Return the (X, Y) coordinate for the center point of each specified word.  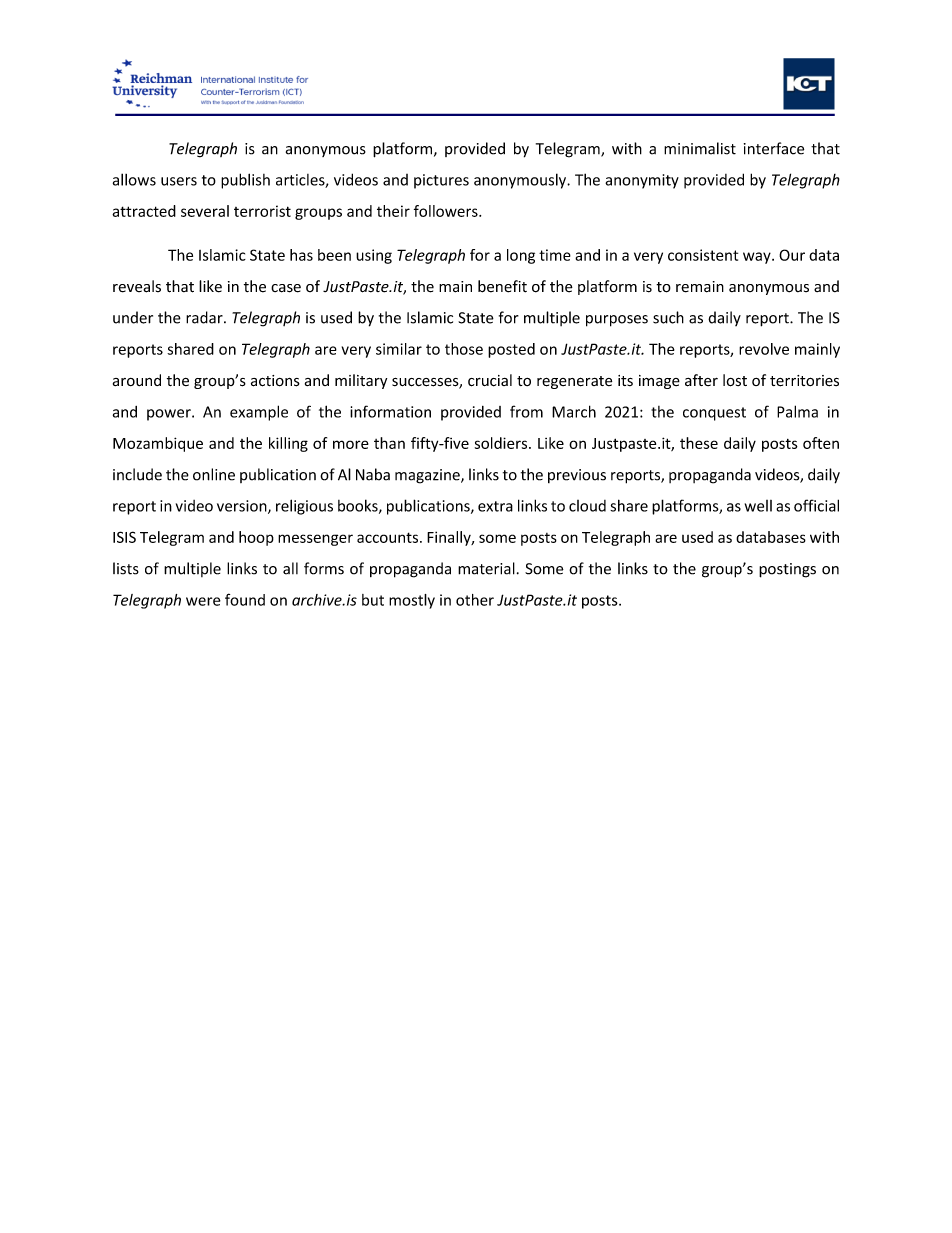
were (203, 601)
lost (735, 380)
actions (275, 381)
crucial (490, 380)
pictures (441, 181)
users (179, 181)
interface (774, 148)
